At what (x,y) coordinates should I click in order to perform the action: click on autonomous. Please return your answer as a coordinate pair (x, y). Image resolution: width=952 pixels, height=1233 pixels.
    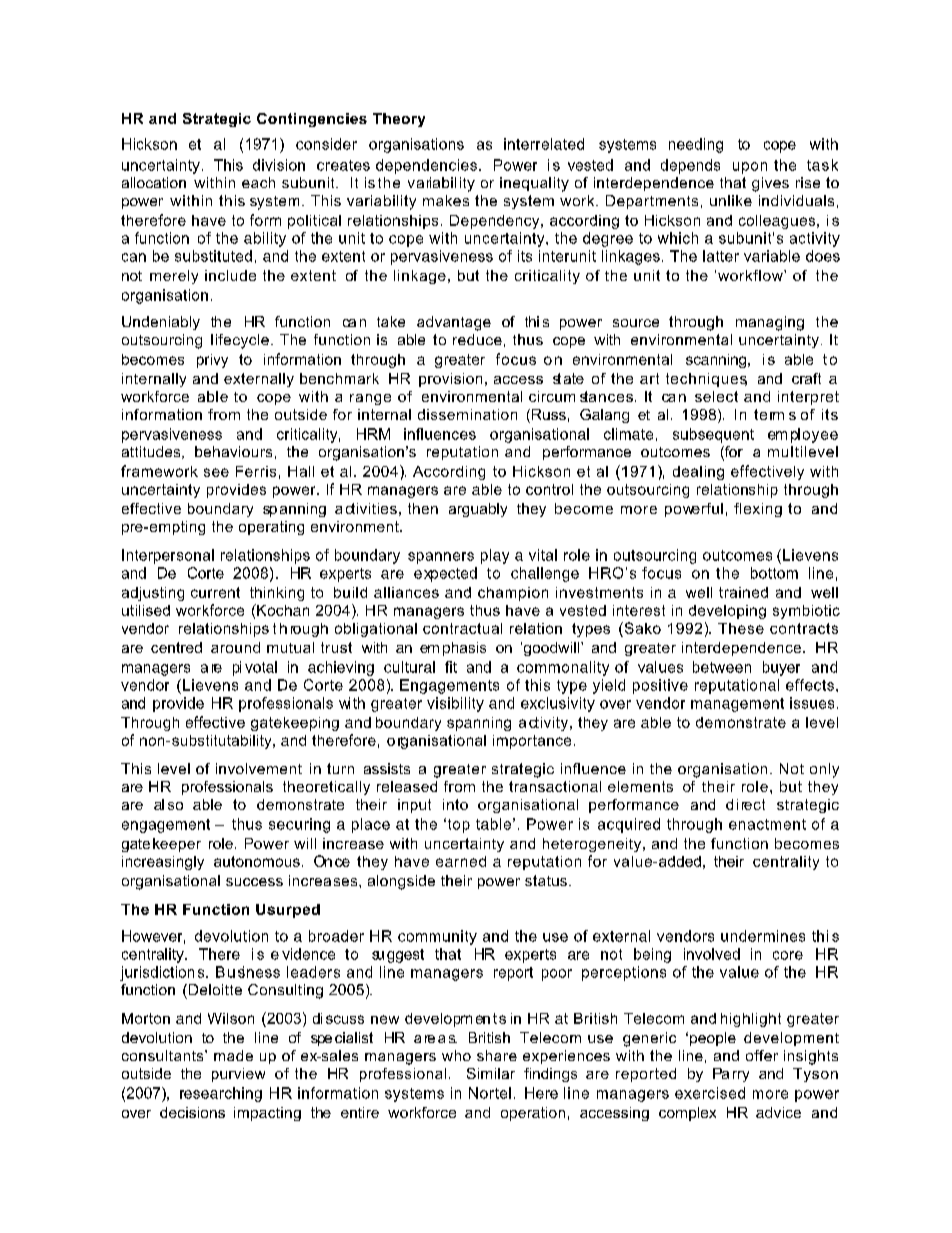
    Looking at the image, I should click on (257, 861).
